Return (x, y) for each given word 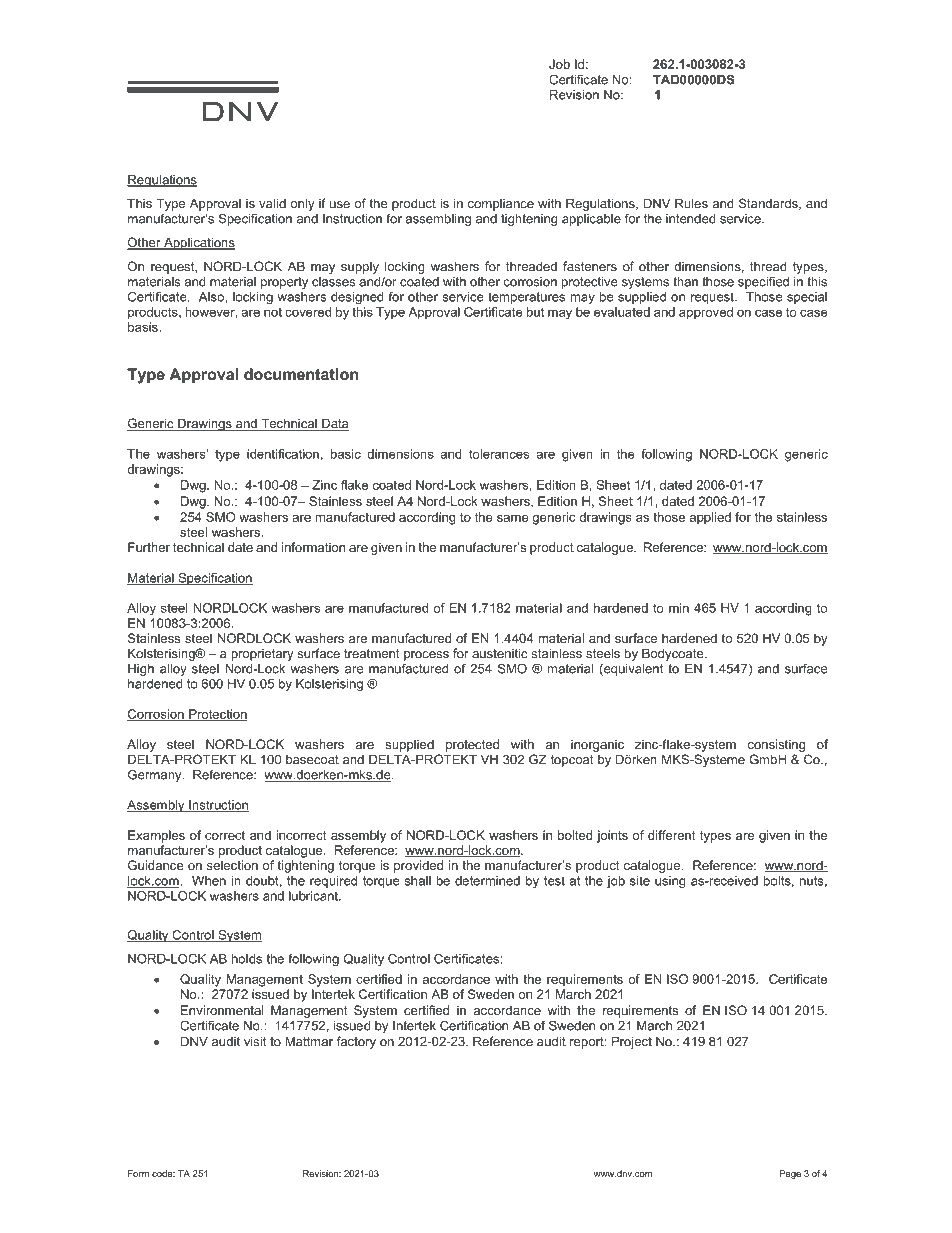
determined (487, 881)
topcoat (572, 761)
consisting (776, 745)
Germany (156, 775)
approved (706, 313)
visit (255, 1041)
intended (690, 219)
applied (710, 518)
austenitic (500, 653)
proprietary (262, 655)
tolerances (499, 454)
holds (247, 959)
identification (283, 454)
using (670, 882)
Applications (198, 243)
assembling (438, 220)
